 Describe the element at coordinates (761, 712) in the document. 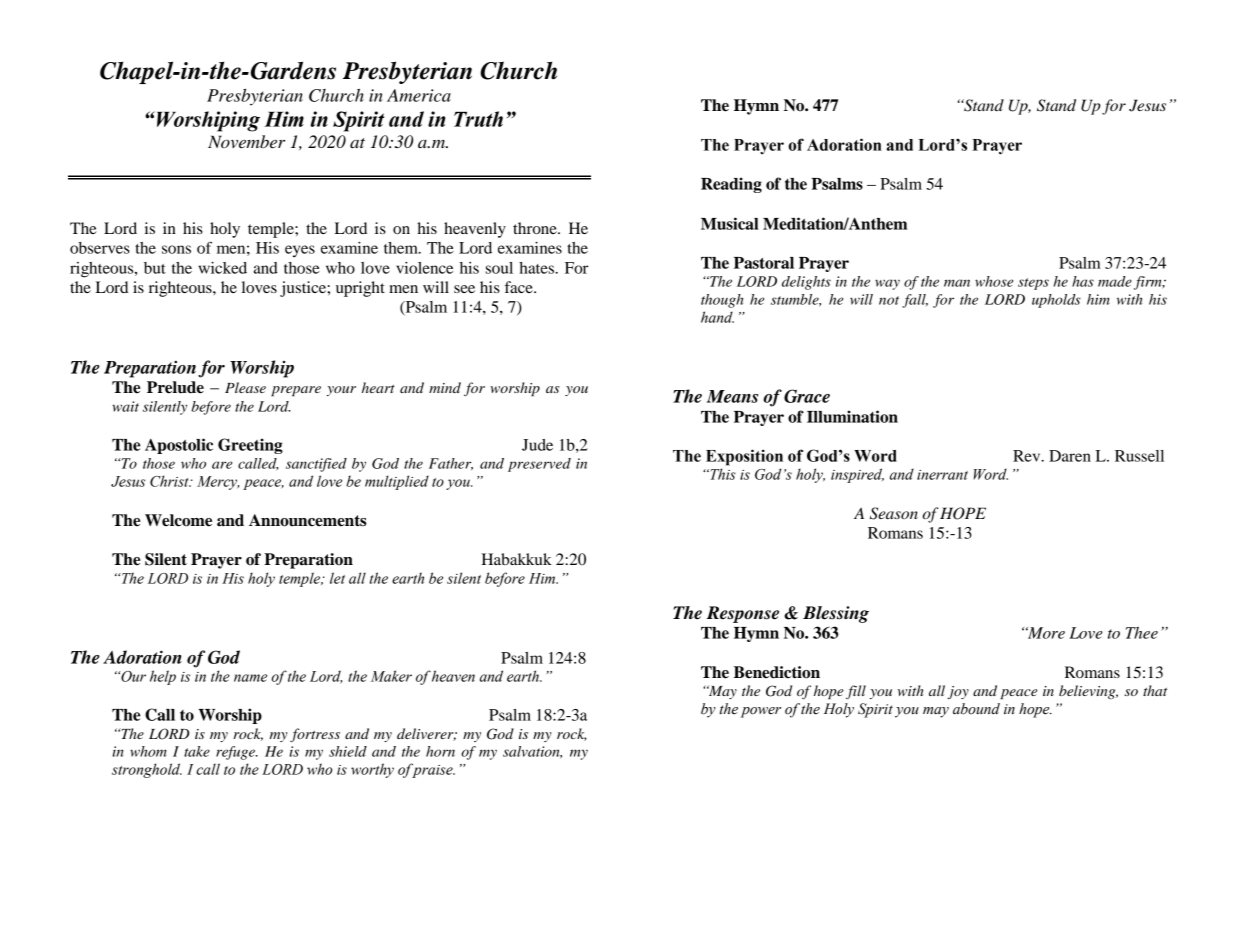

I see `power` at that location.
